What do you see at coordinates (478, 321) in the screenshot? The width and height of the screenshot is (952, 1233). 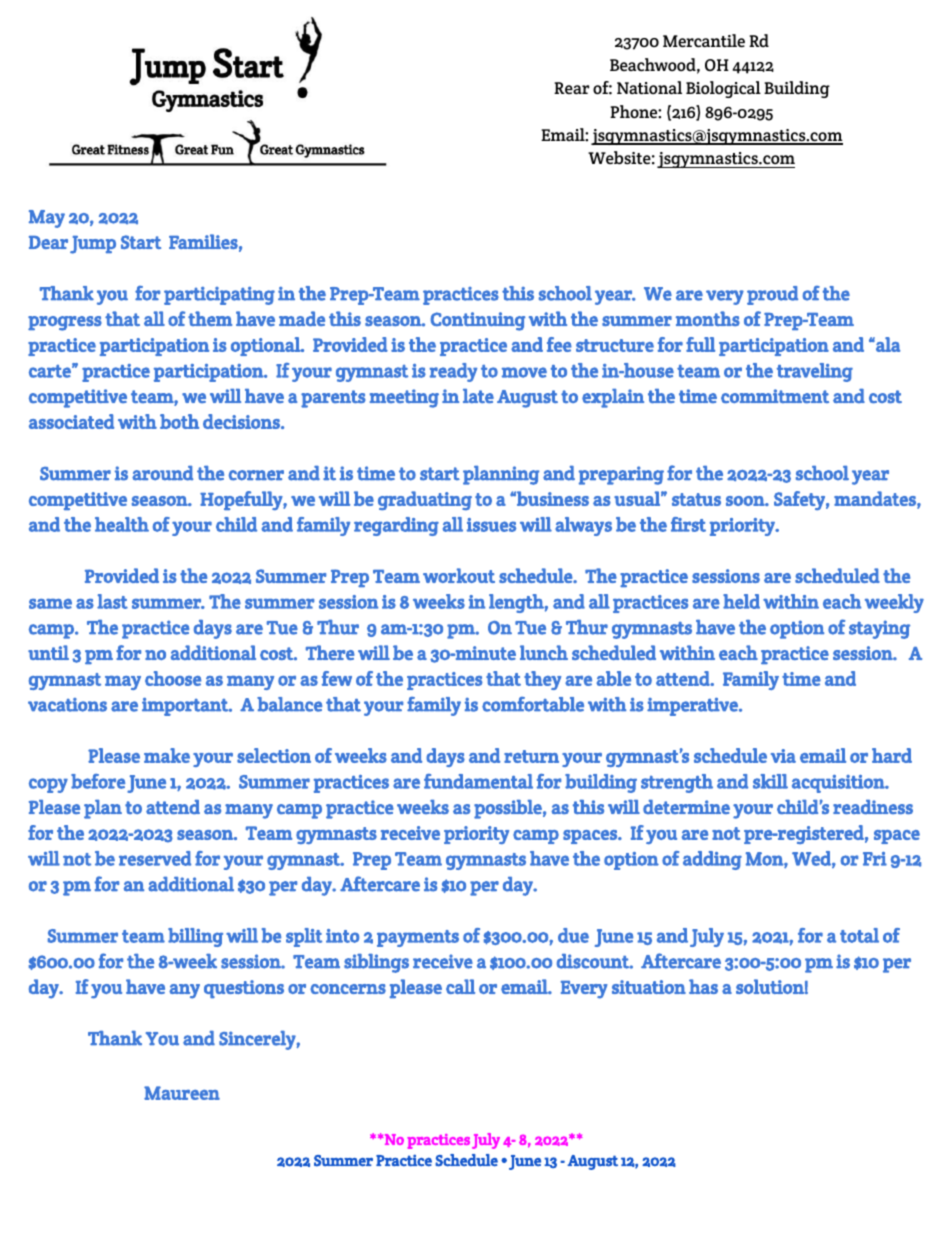 I see `Continuing` at bounding box center [478, 321].
